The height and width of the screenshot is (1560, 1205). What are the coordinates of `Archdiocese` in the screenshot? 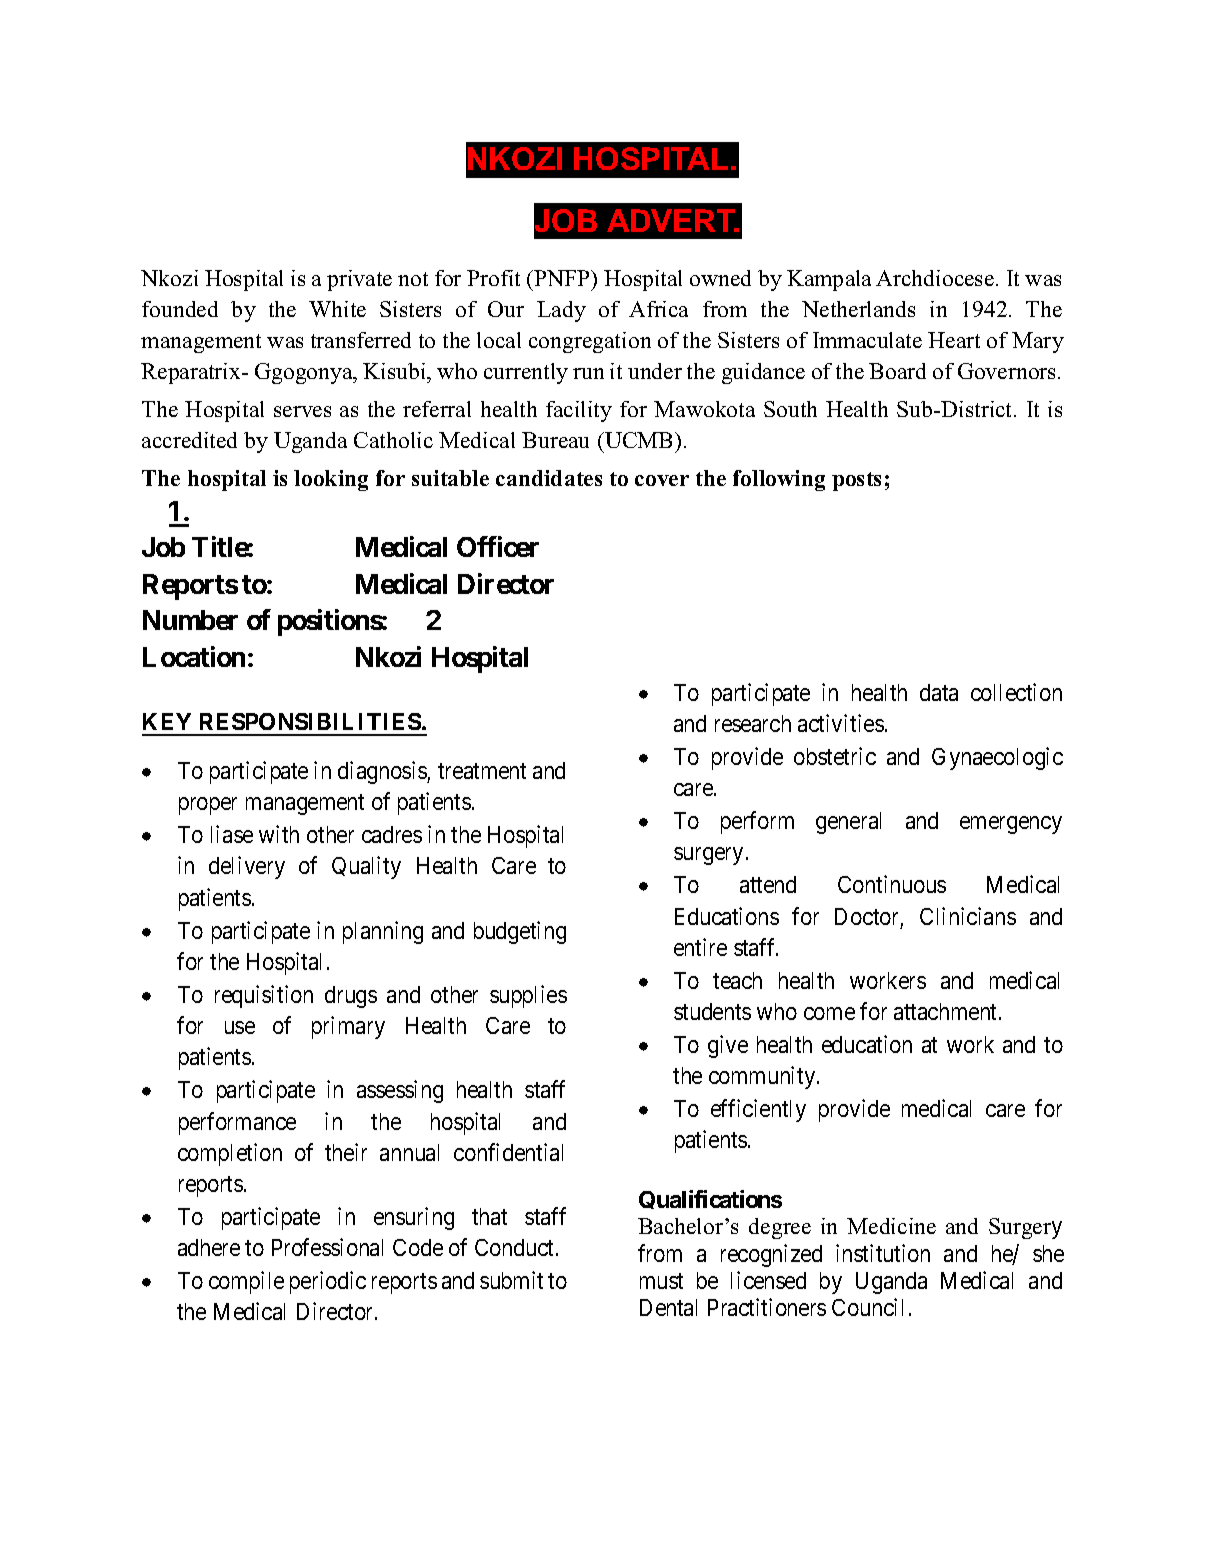 It's located at (935, 278).
